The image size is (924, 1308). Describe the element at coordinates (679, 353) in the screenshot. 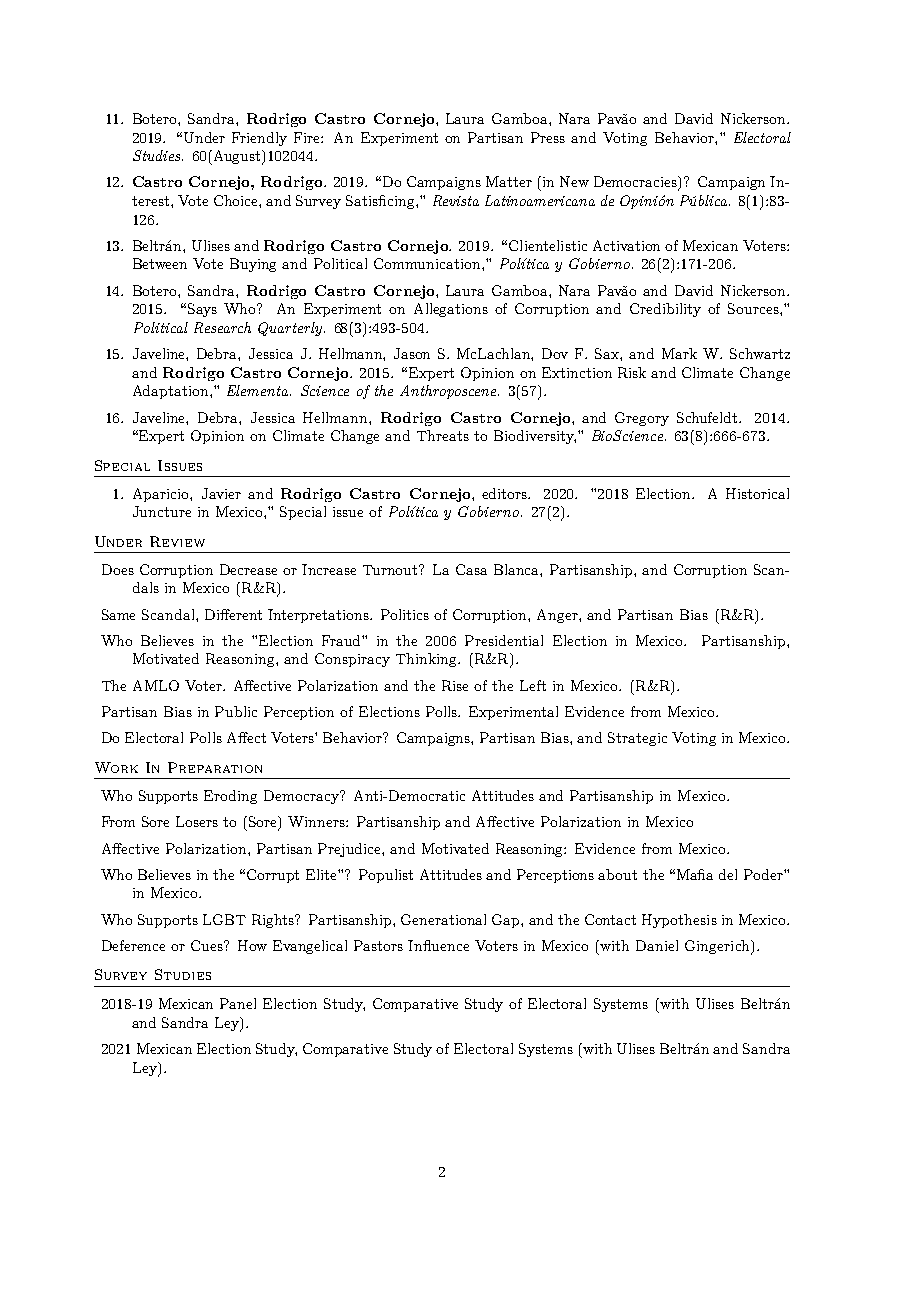

I see `Mark` at that location.
